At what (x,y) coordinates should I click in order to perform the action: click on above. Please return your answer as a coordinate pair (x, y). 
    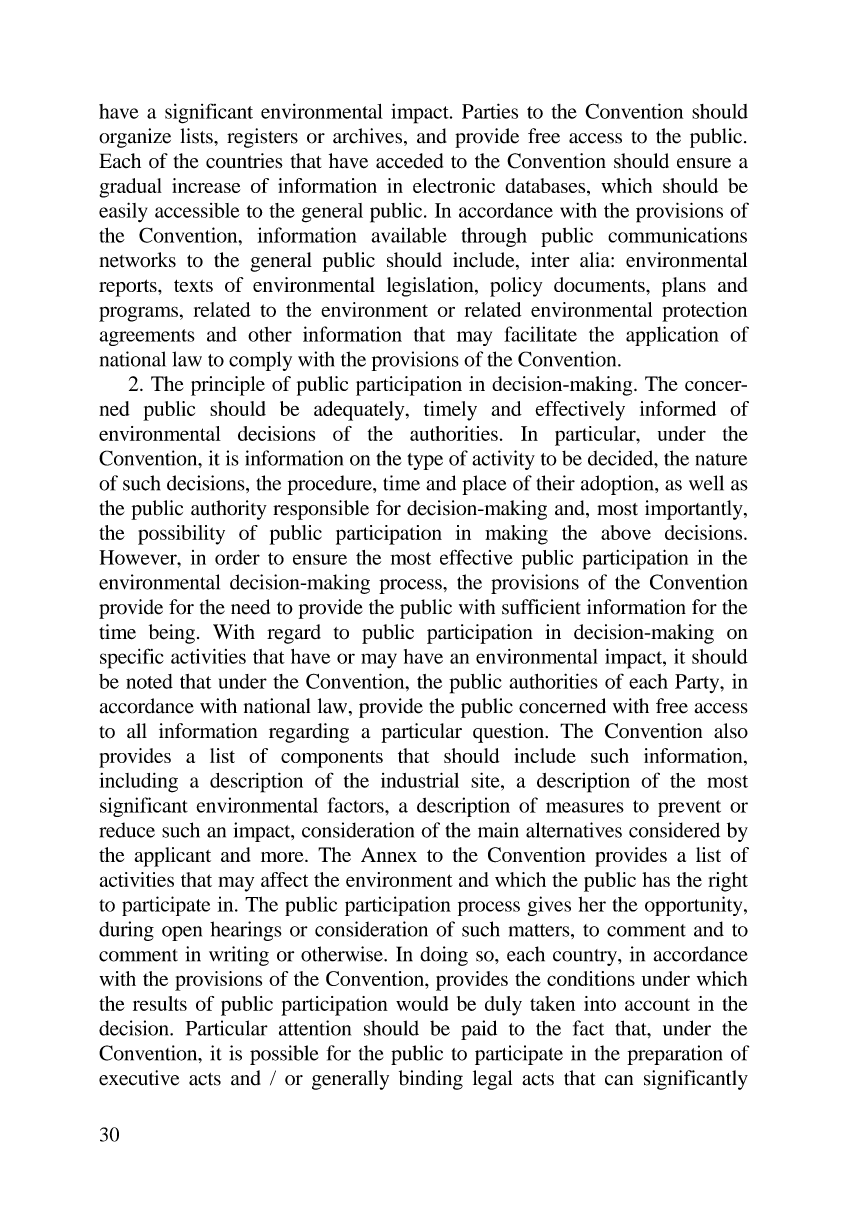
    Looking at the image, I should click on (626, 532).
